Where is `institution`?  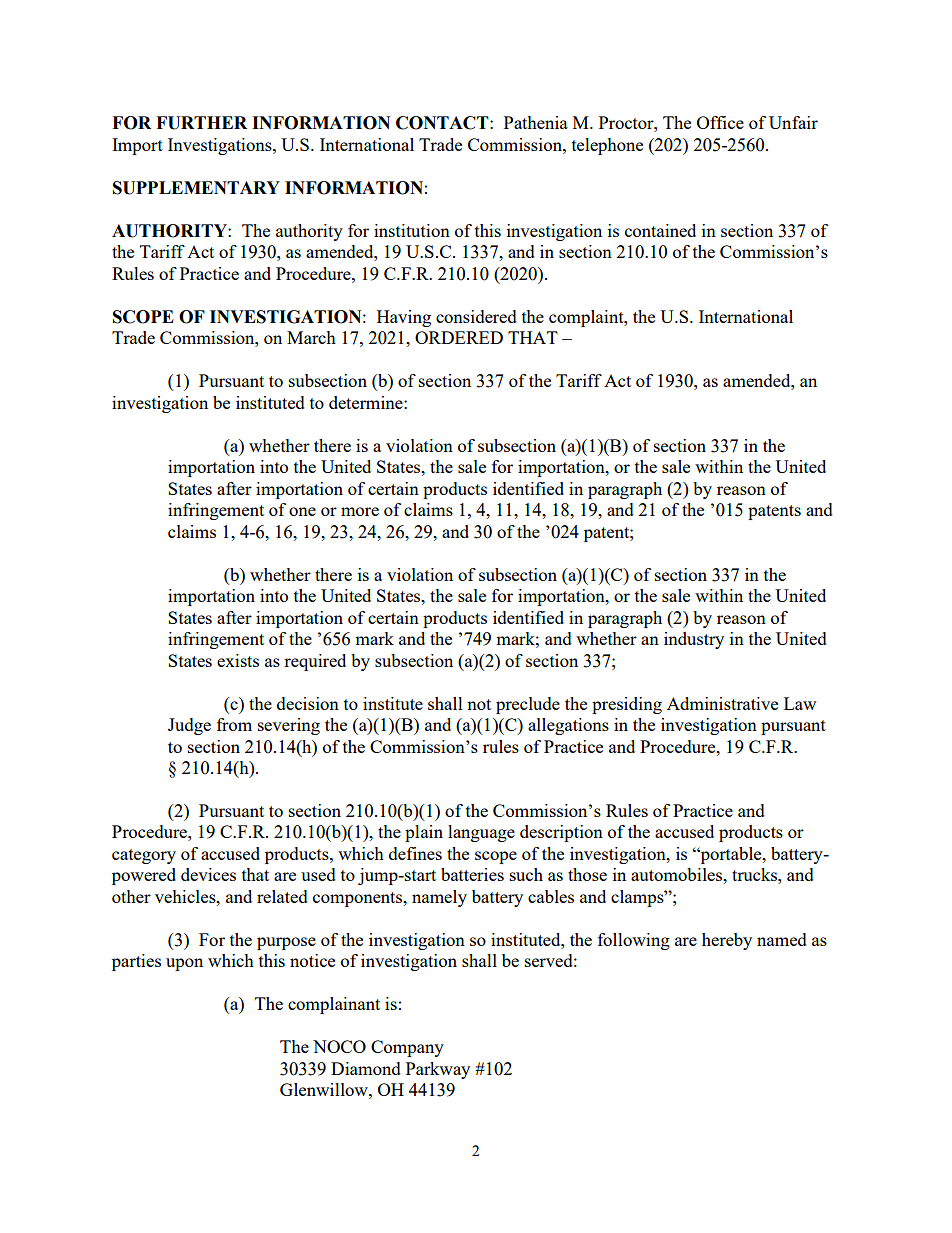 institution is located at coordinates (412, 230).
